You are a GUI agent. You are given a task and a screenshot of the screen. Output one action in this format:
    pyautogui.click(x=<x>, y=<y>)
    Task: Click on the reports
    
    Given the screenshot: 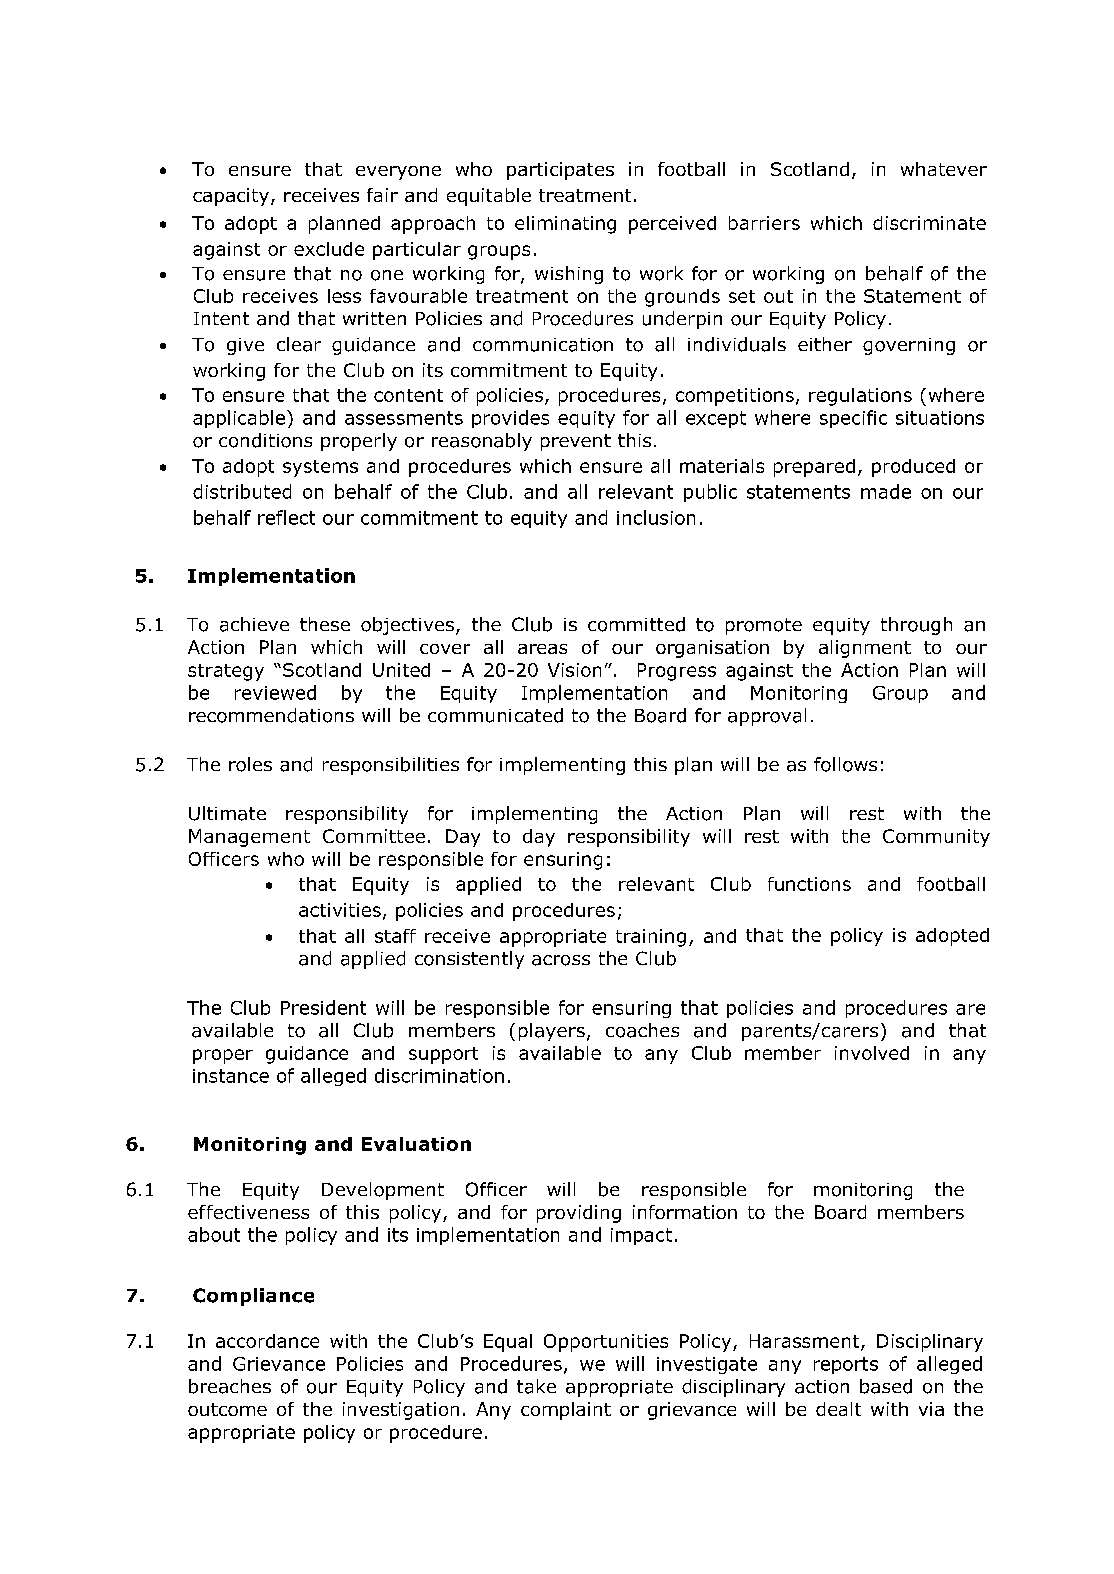 What is the action you would take?
    pyautogui.click(x=846, y=1365)
